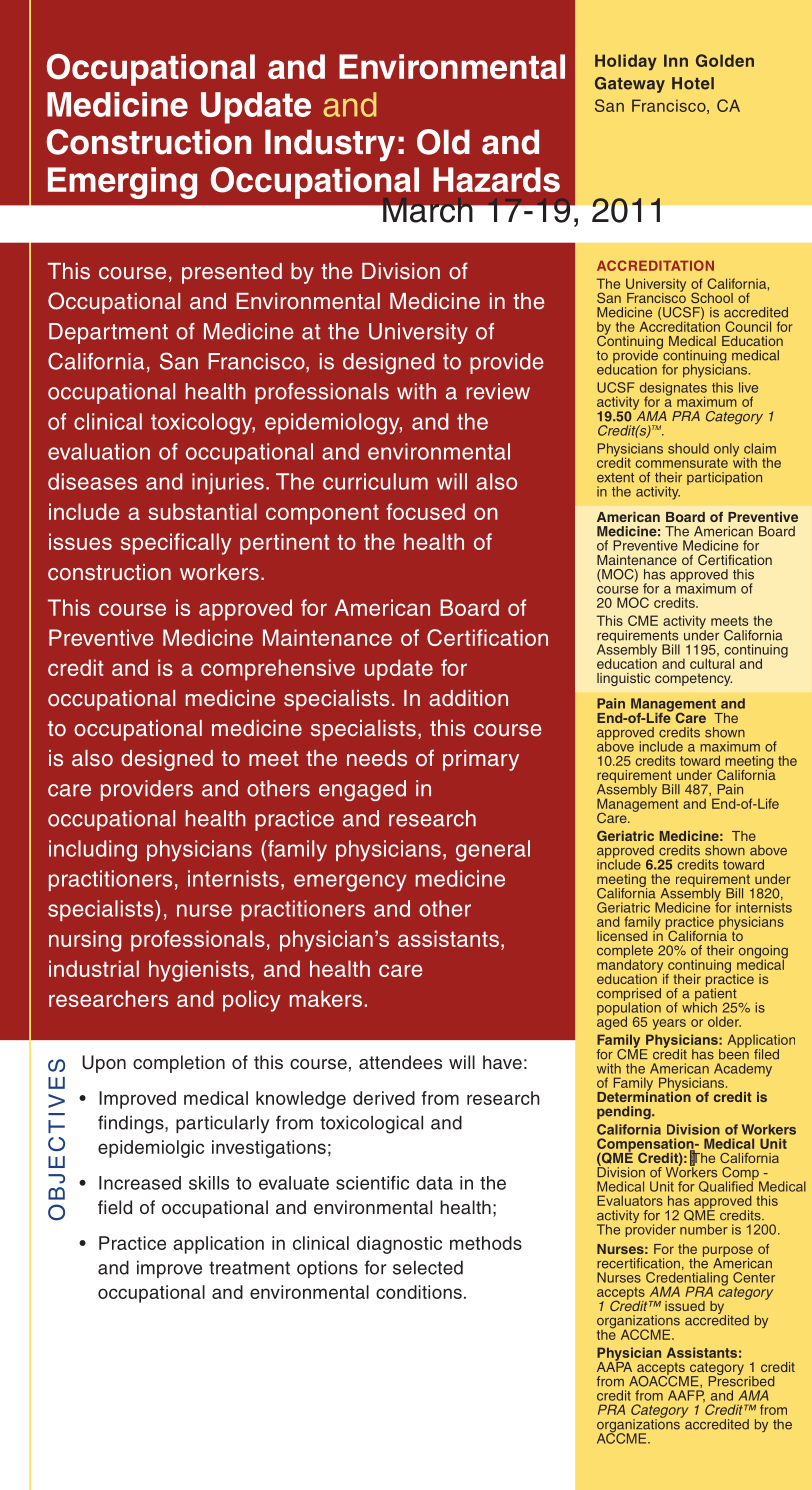 The height and width of the screenshot is (1490, 812). Describe the element at coordinates (498, 391) in the screenshot. I see `review` at that location.
